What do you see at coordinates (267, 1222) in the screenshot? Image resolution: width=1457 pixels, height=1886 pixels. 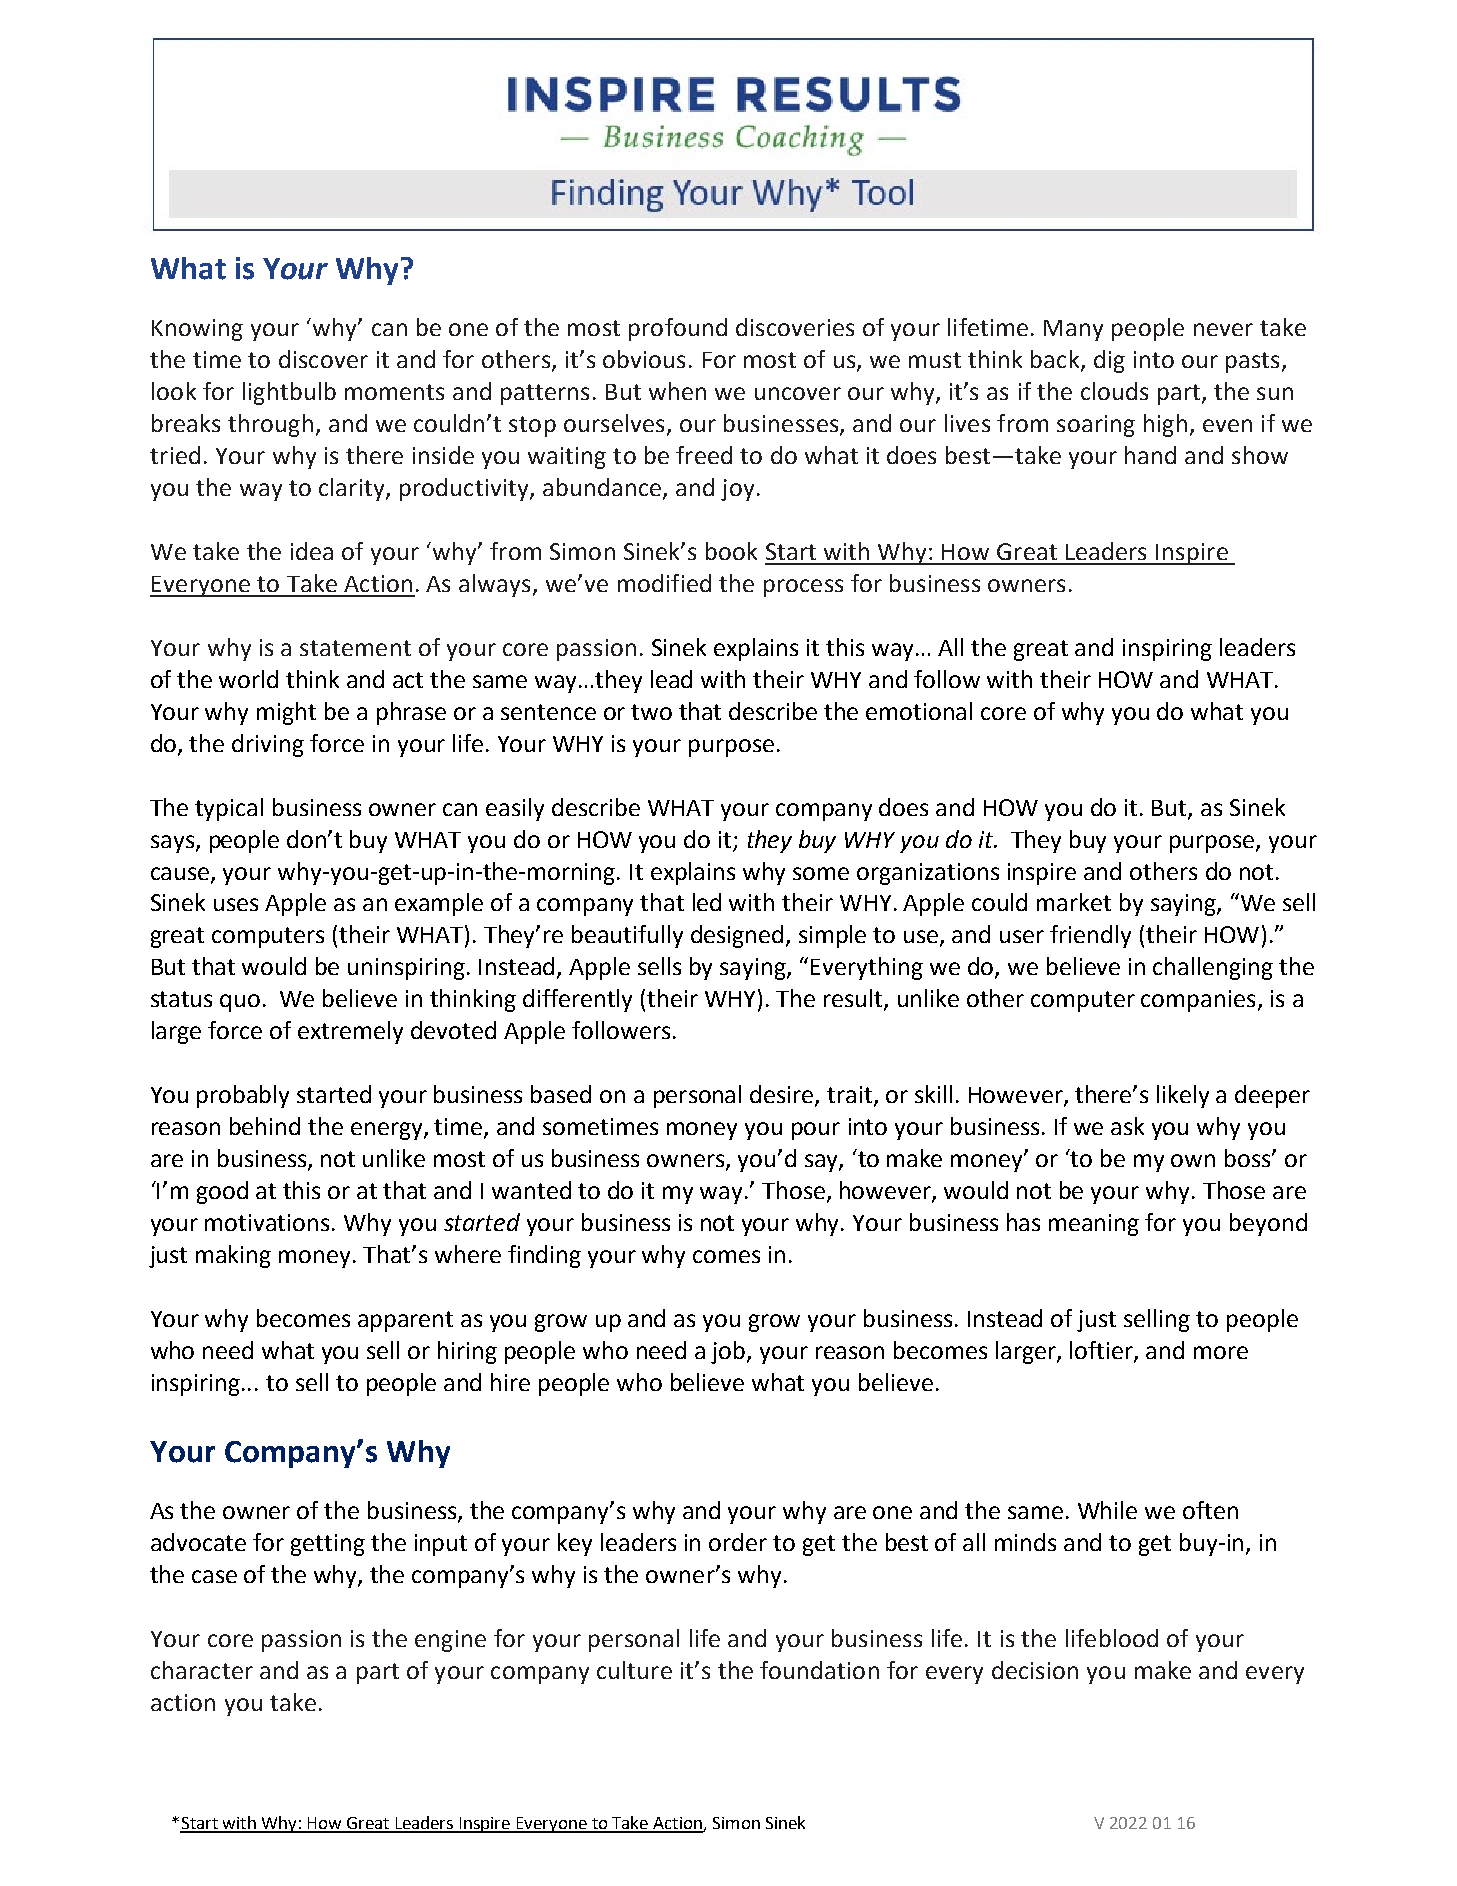 I see `motivations` at bounding box center [267, 1222].
